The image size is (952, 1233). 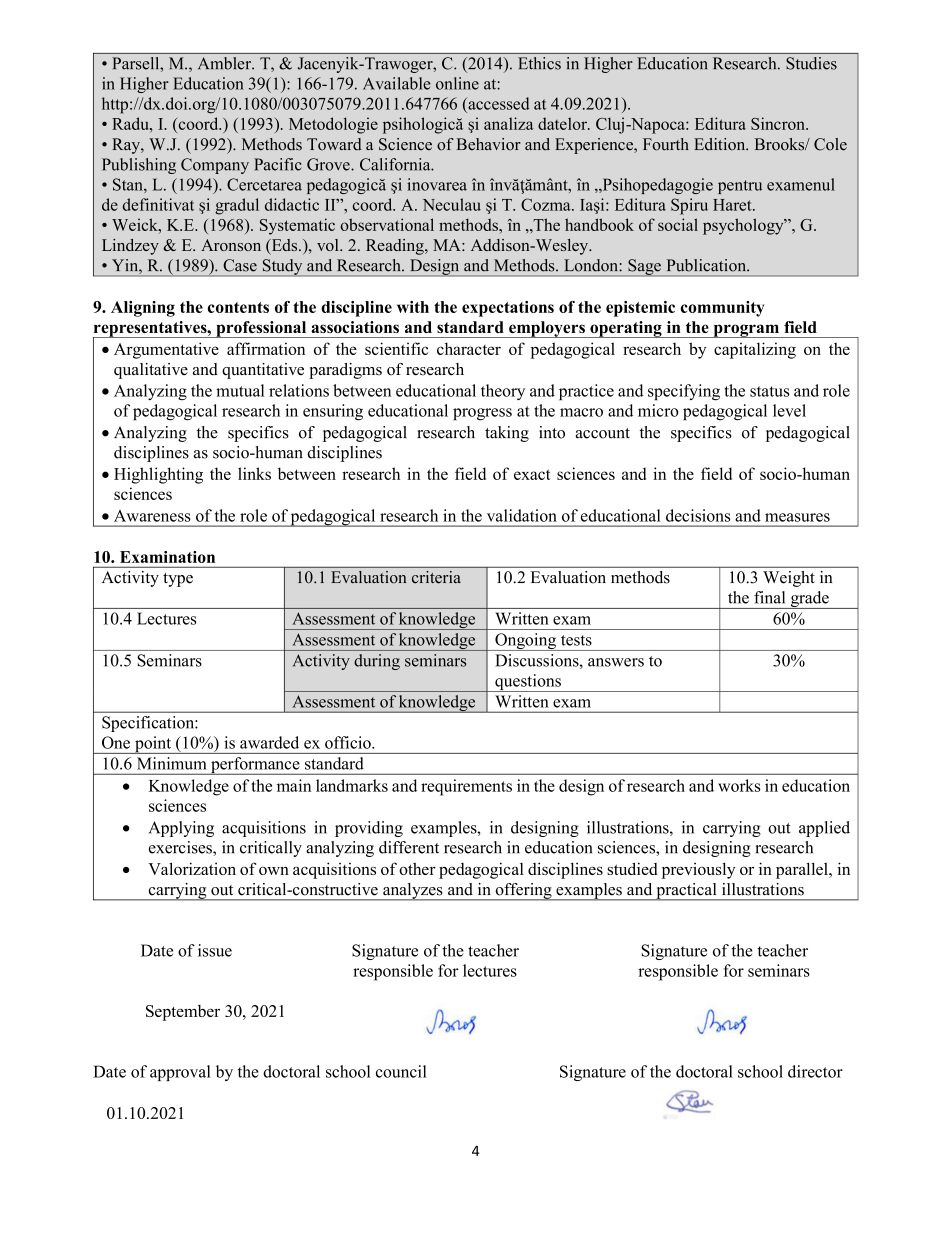 What do you see at coordinates (153, 745) in the image?
I see `point` at bounding box center [153, 745].
